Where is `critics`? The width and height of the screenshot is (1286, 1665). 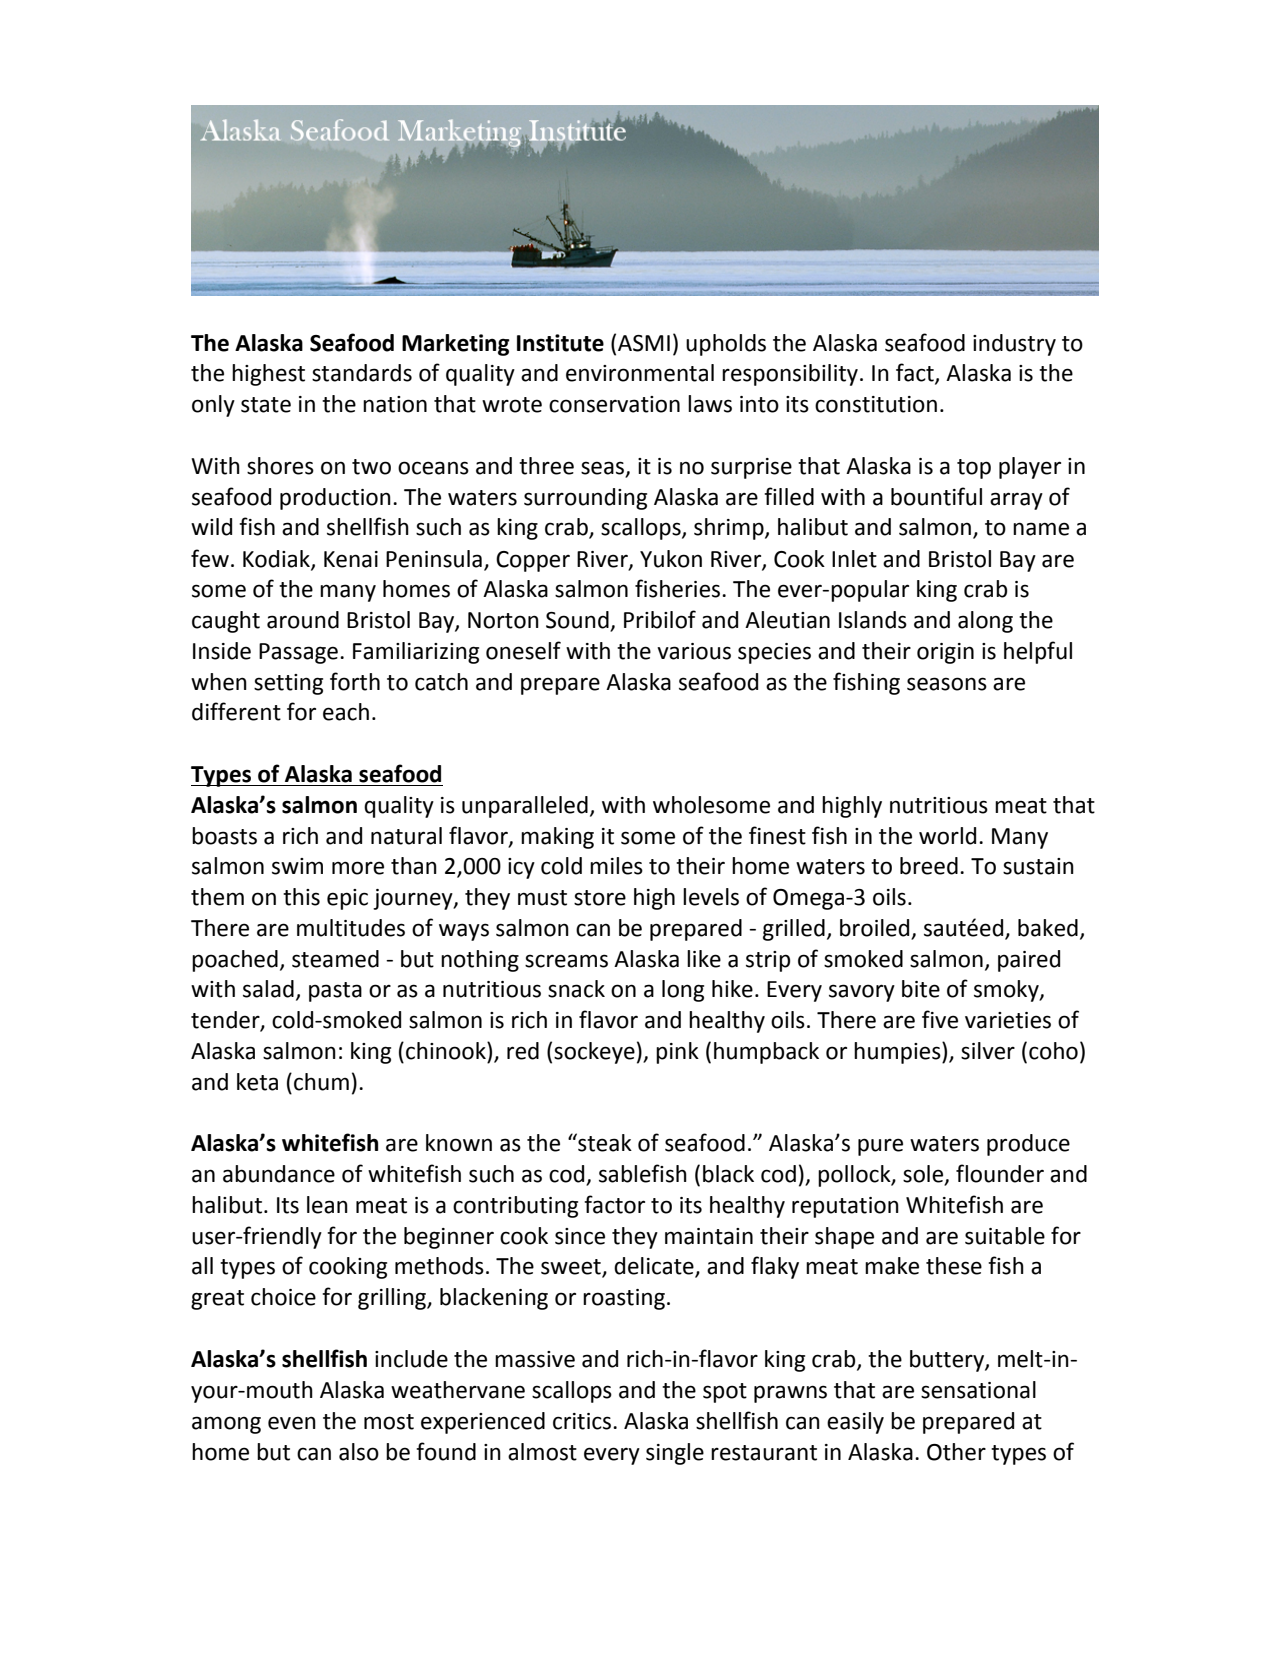 critics is located at coordinates (583, 1421).
